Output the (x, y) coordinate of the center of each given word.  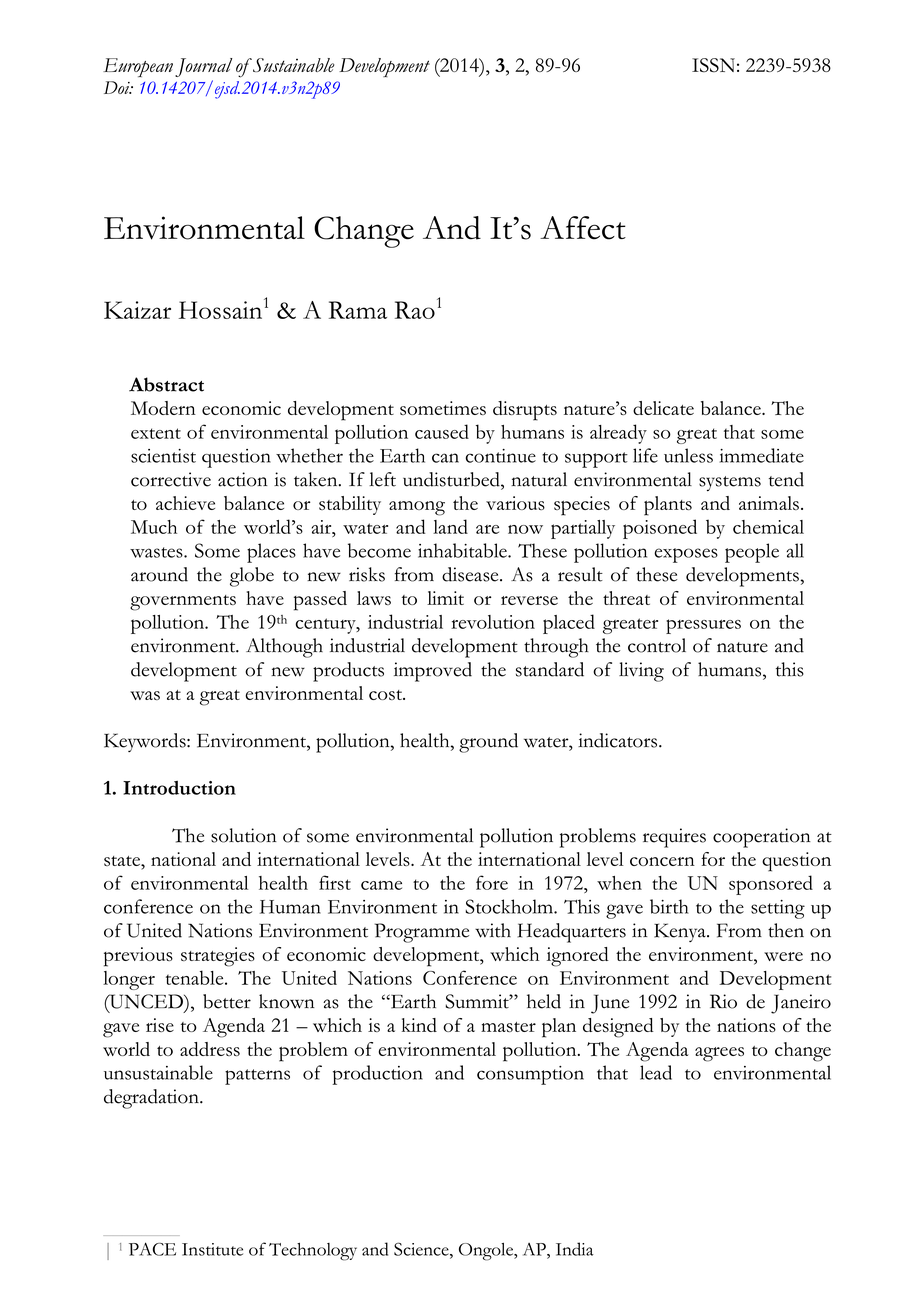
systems (730, 483)
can (445, 458)
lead (656, 1072)
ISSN (713, 65)
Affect (583, 228)
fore (492, 882)
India (575, 1249)
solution (244, 835)
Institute (212, 1249)
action (243, 479)
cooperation (762, 838)
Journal (203, 67)
